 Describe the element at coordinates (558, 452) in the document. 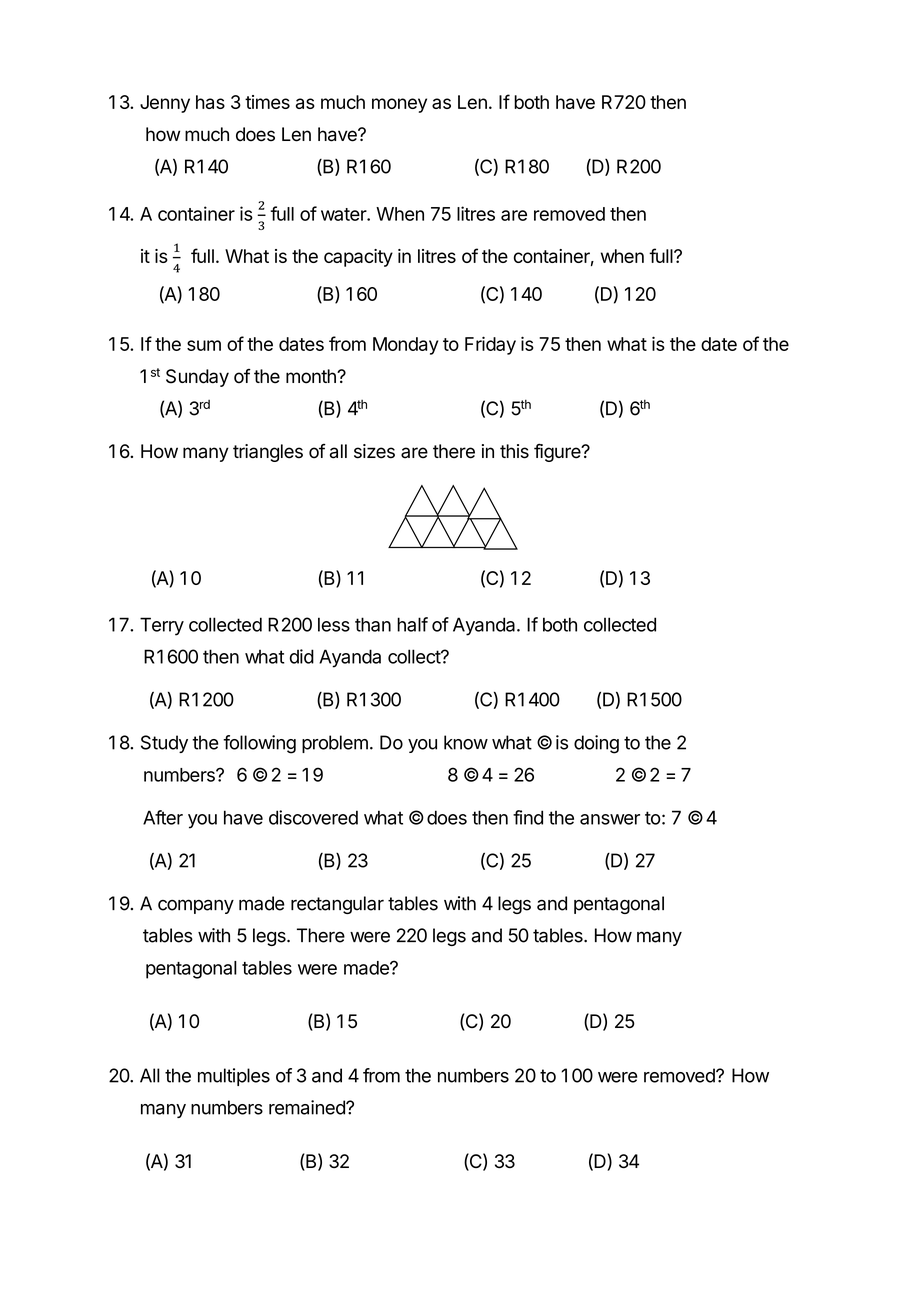

I see `figure` at that location.
